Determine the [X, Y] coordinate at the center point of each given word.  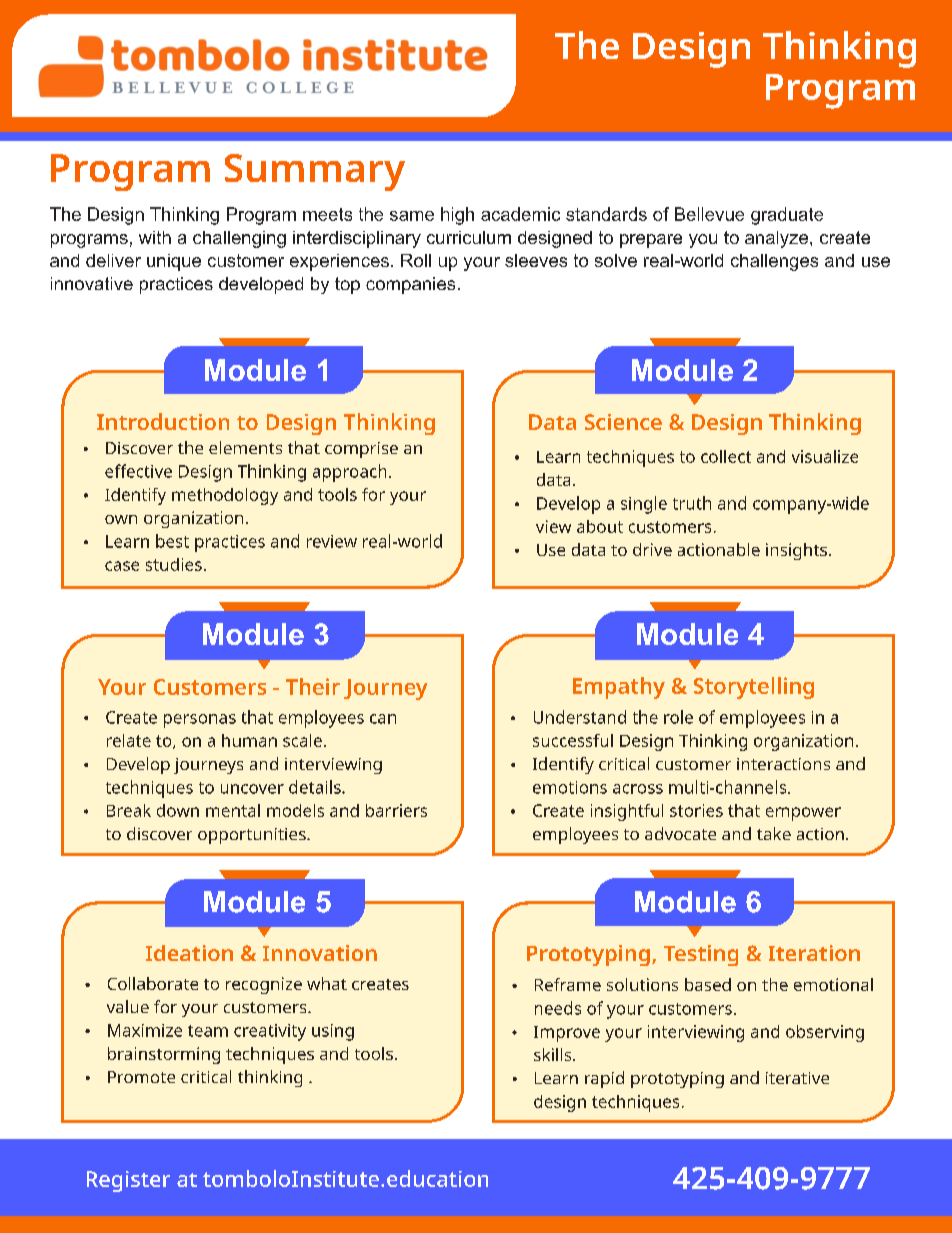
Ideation [189, 953]
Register [128, 1181]
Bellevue [709, 214]
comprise [361, 450]
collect [726, 456]
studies [174, 564]
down [178, 810]
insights [798, 551]
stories [696, 810]
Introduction [163, 421]
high [457, 216]
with [155, 237]
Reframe [568, 984]
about [600, 526]
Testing [701, 955]
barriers [396, 810]
